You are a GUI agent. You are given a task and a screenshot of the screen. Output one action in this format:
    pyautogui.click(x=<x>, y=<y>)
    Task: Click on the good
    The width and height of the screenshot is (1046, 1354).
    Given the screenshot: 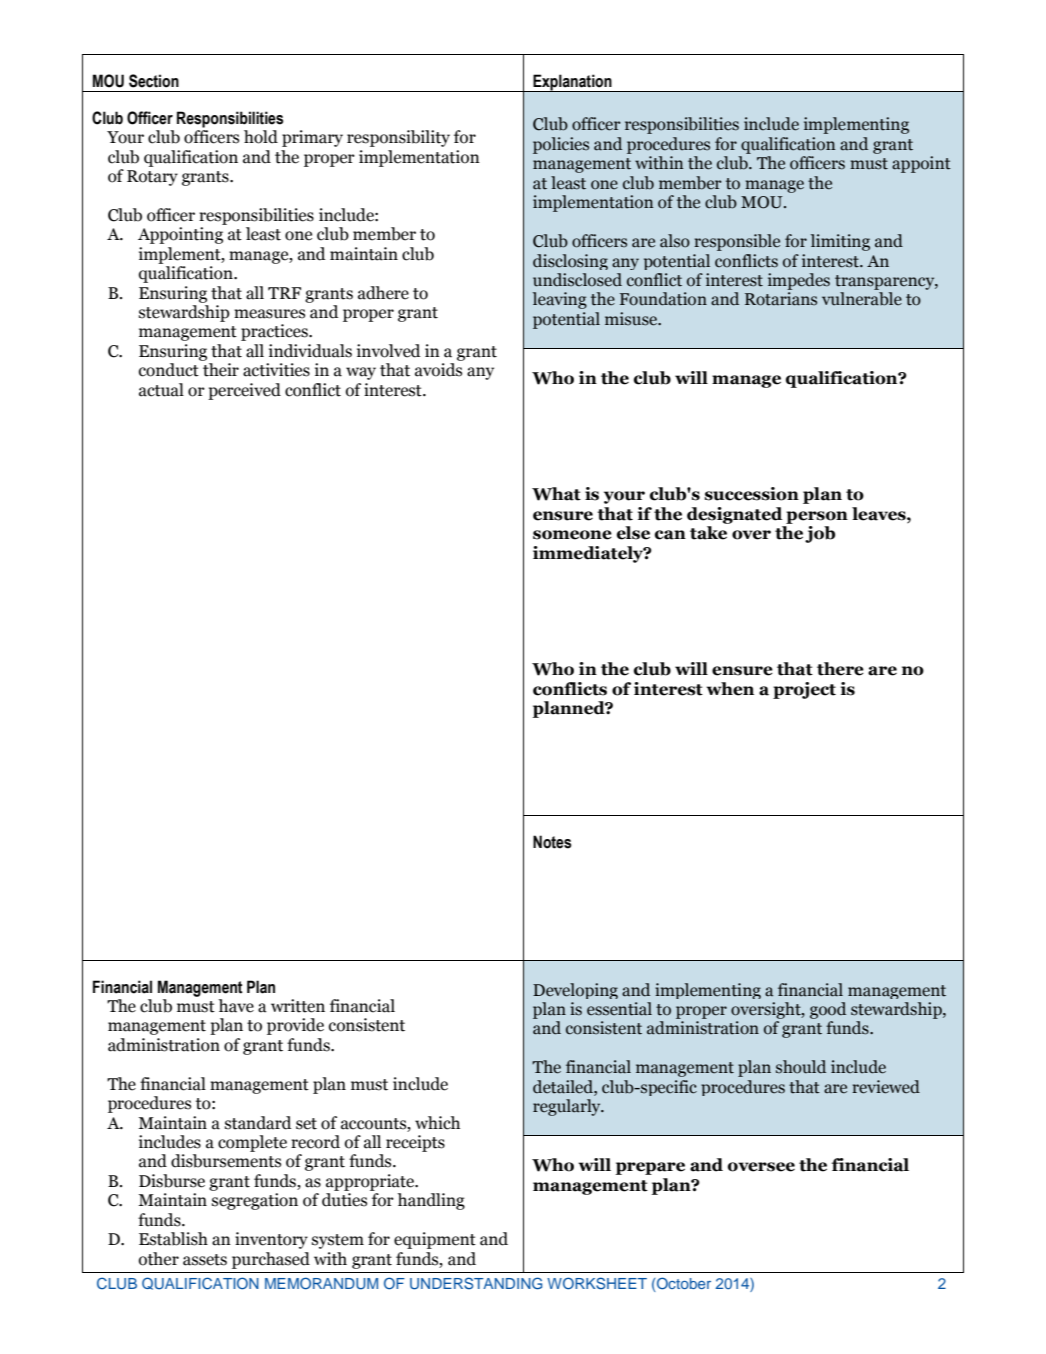 What is the action you would take?
    pyautogui.click(x=828, y=1010)
